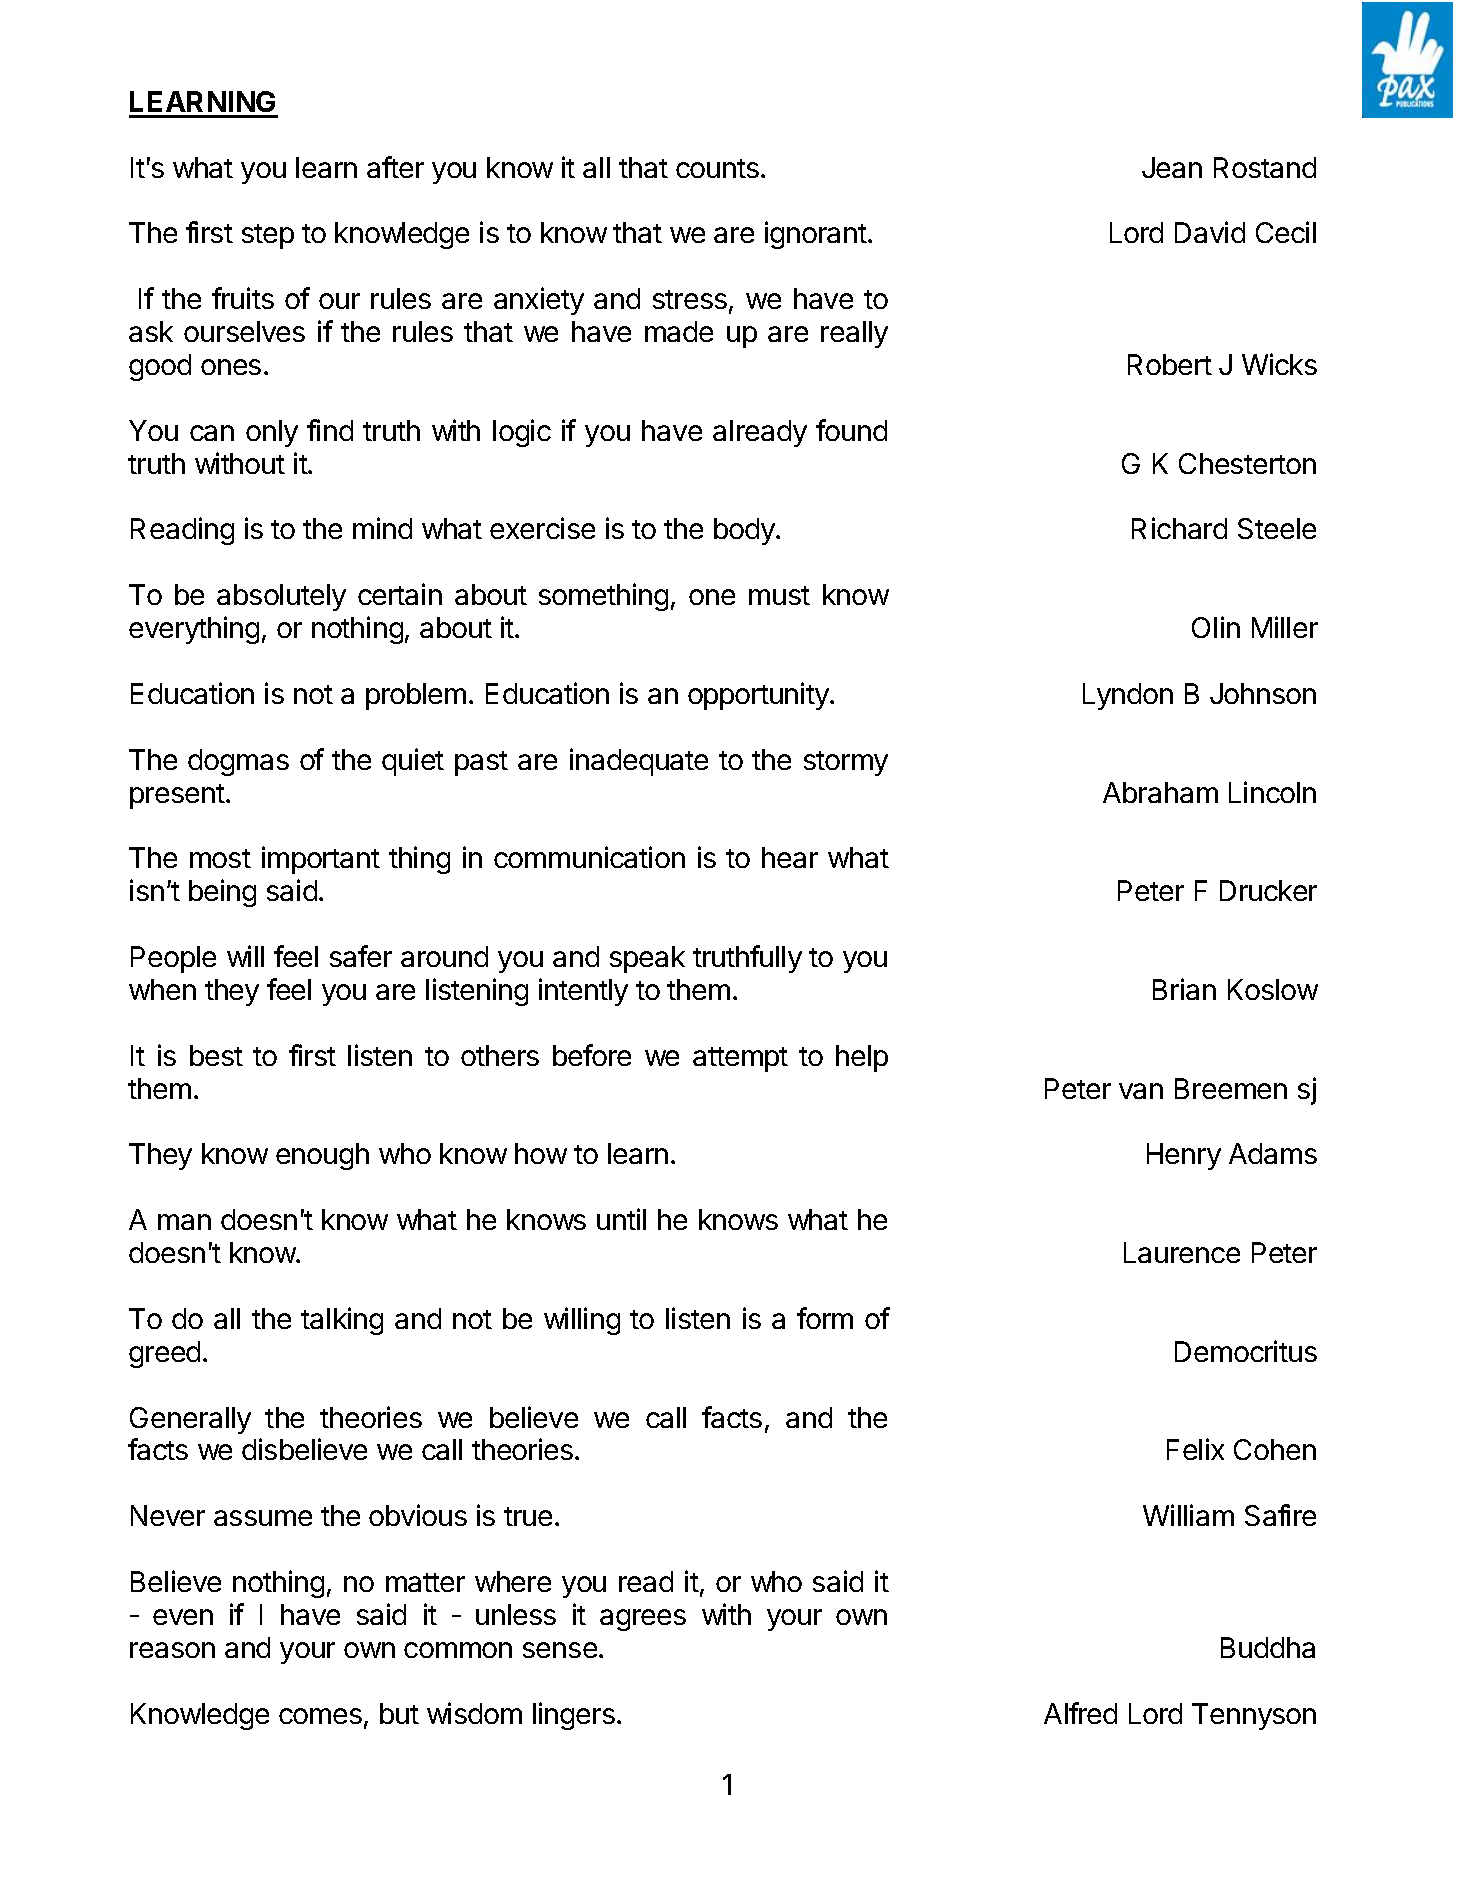  Describe the element at coordinates (717, 168) in the document. I see `counts` at that location.
